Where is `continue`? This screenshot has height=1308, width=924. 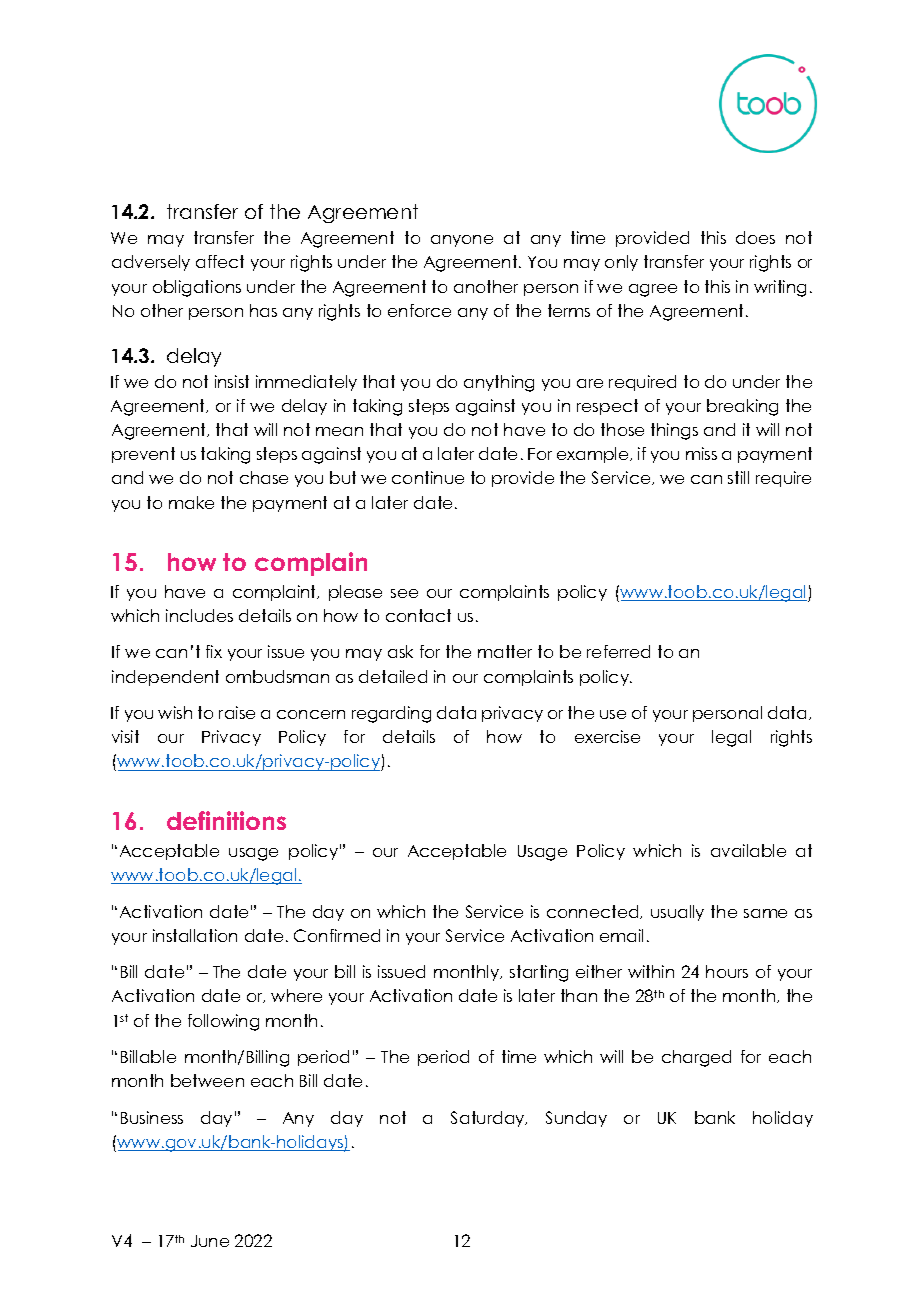
continue is located at coordinates (428, 477).
